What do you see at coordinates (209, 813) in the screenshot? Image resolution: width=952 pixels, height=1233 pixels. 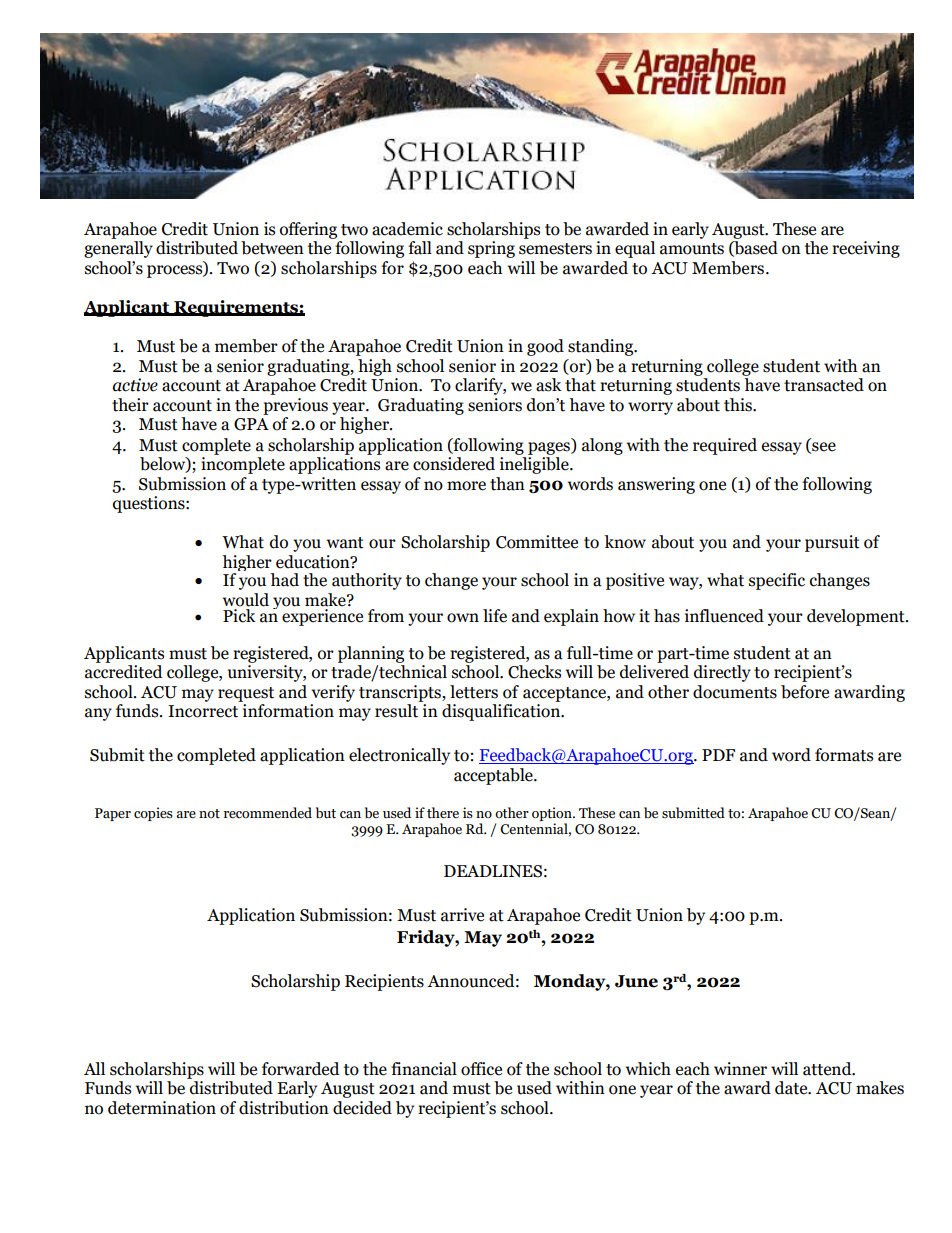 I see `not` at bounding box center [209, 813].
